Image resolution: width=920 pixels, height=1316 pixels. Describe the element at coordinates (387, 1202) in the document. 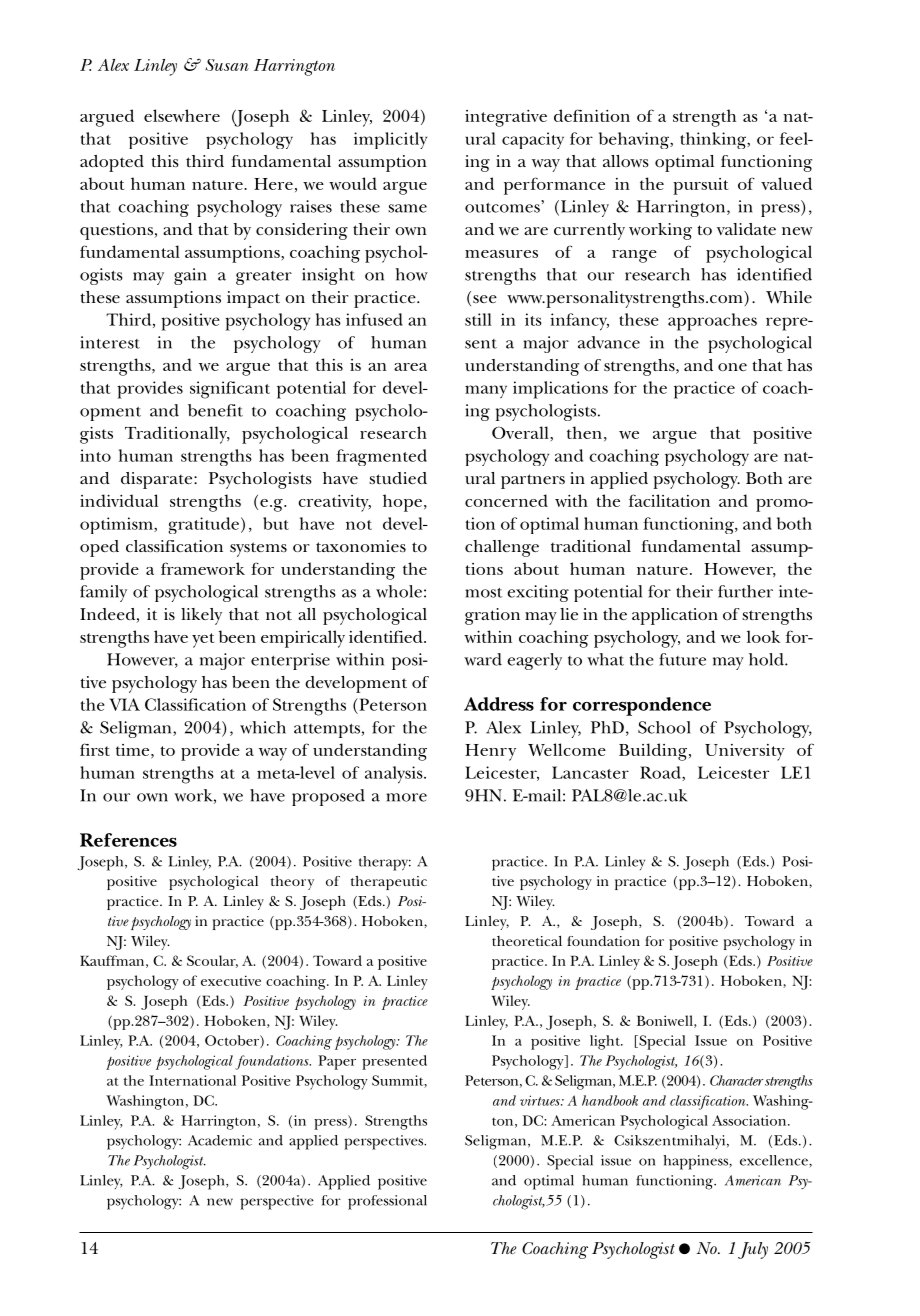

I see `professional` at that location.
